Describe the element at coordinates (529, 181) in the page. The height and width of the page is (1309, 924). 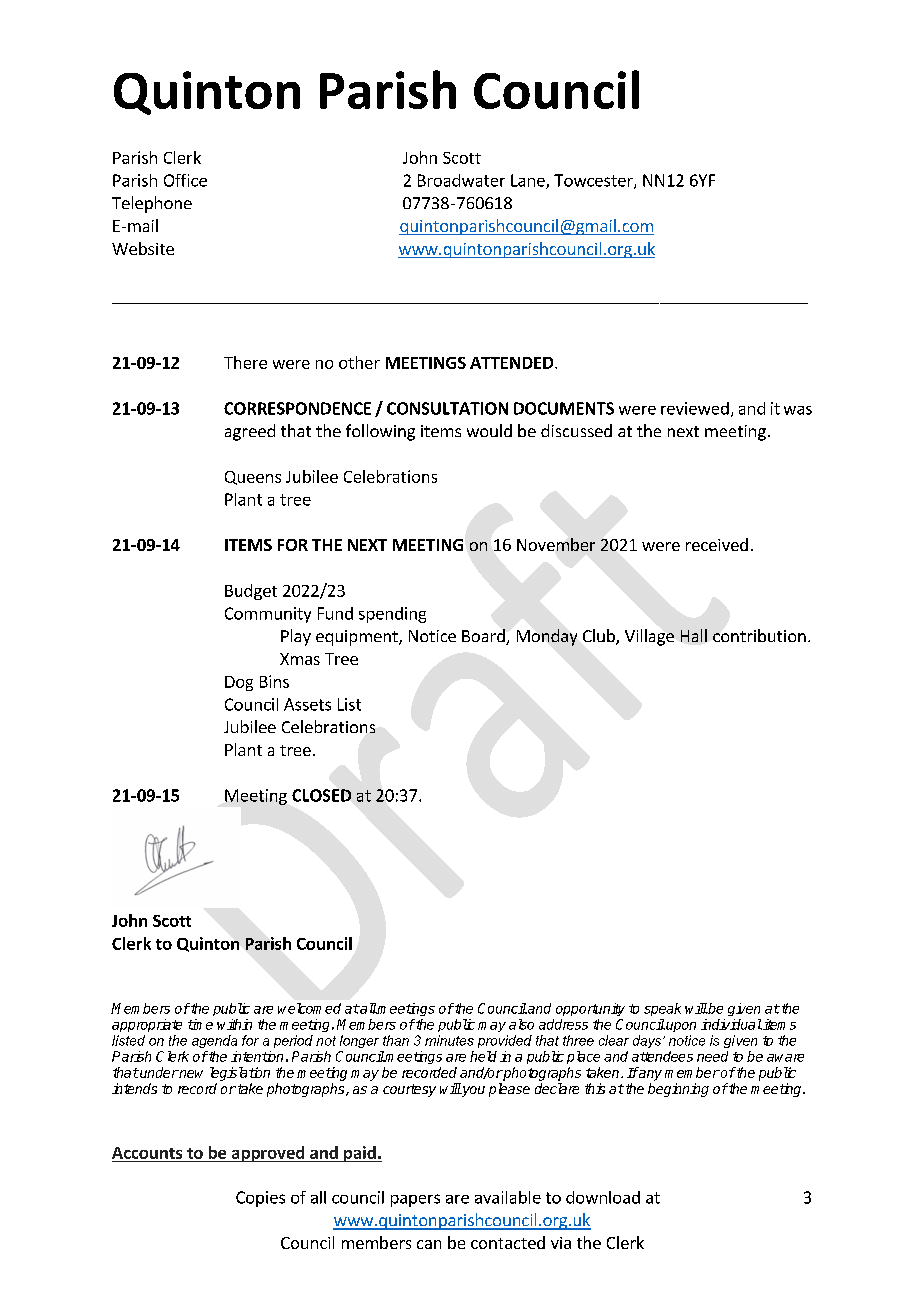
I see `Lane` at that location.
